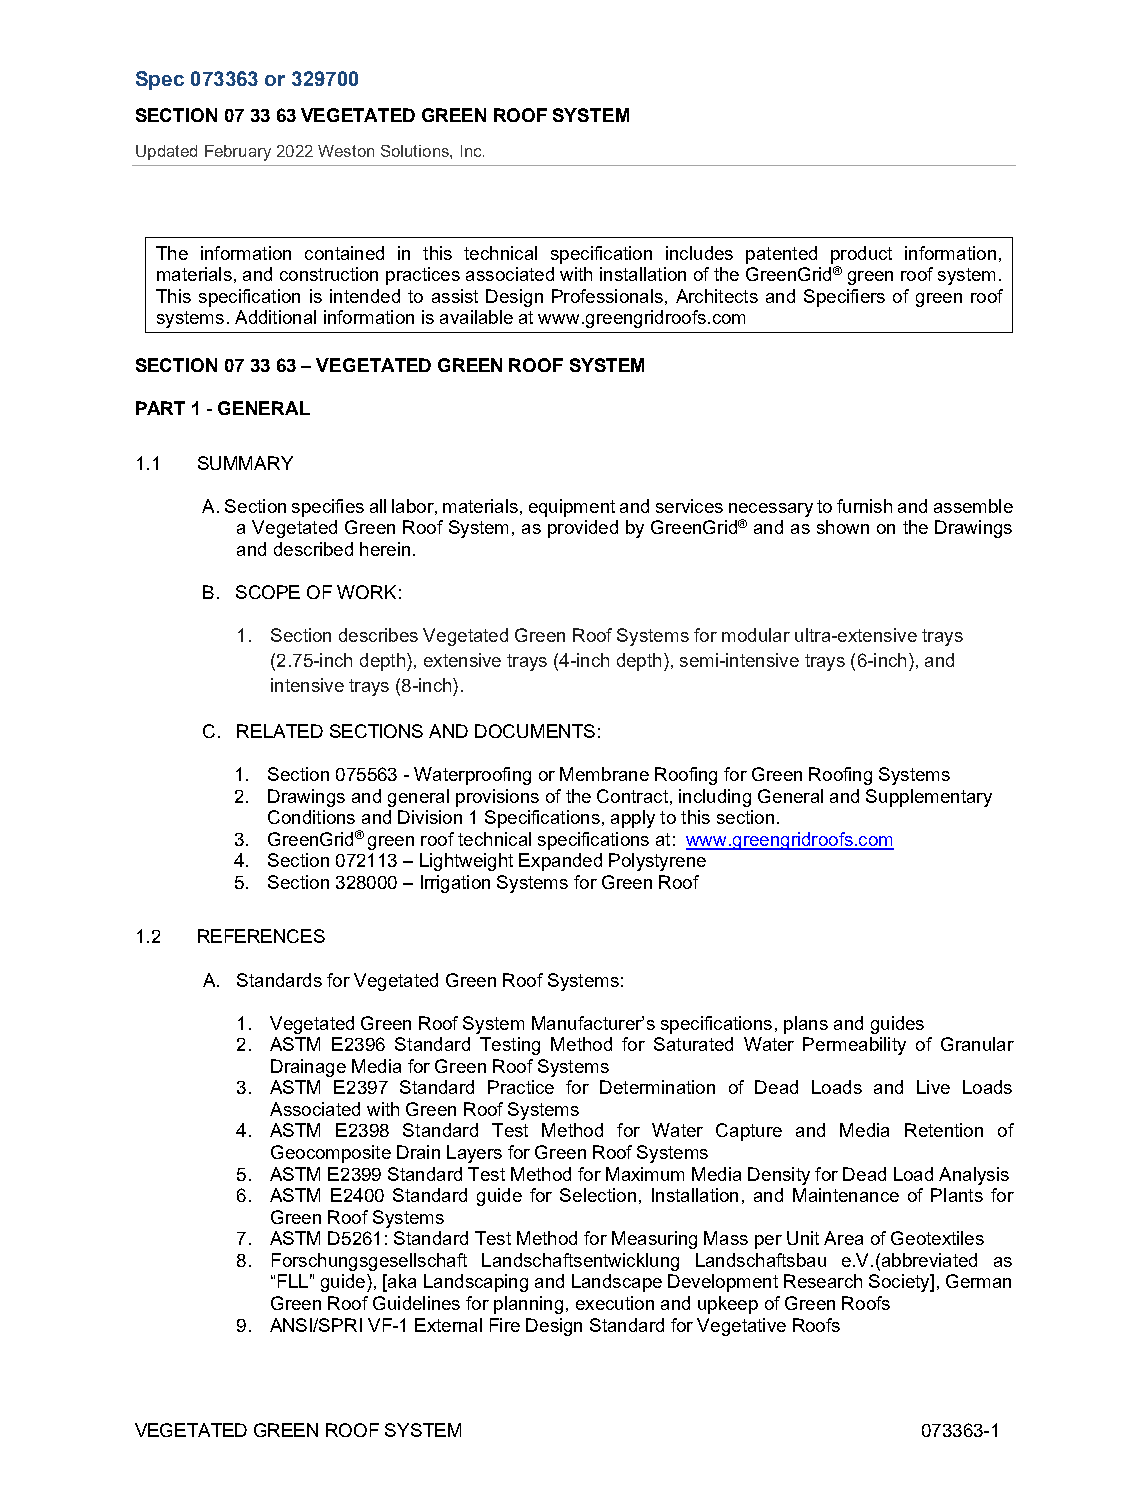 This screenshot has height=1485, width=1148. Describe the element at coordinates (535, 731) in the screenshot. I see `DOCUMENTS` at that location.
